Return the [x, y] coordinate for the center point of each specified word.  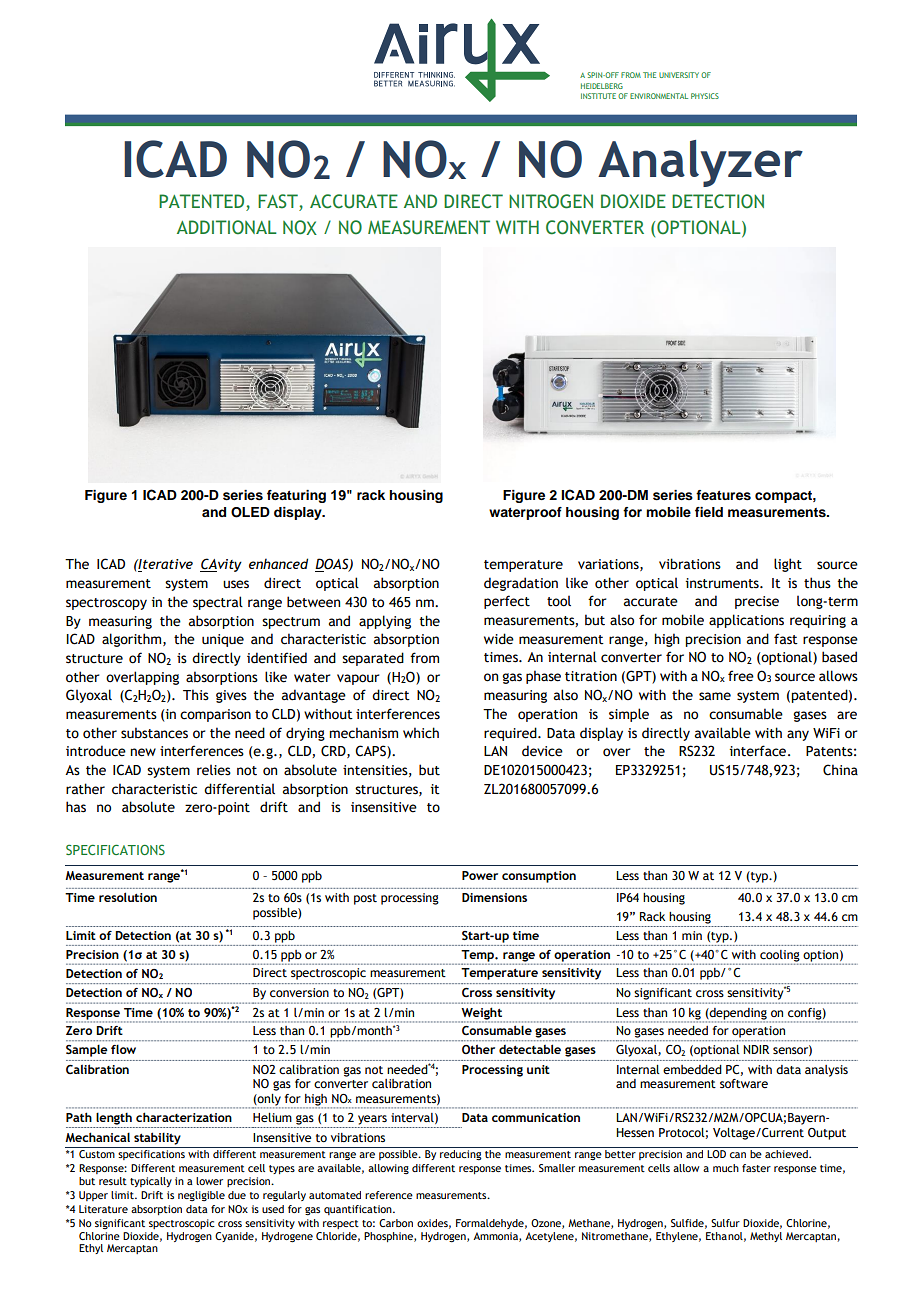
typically [151, 1182]
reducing [461, 1153]
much [726, 1168]
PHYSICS [705, 96]
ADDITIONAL [227, 227]
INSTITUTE [598, 96]
